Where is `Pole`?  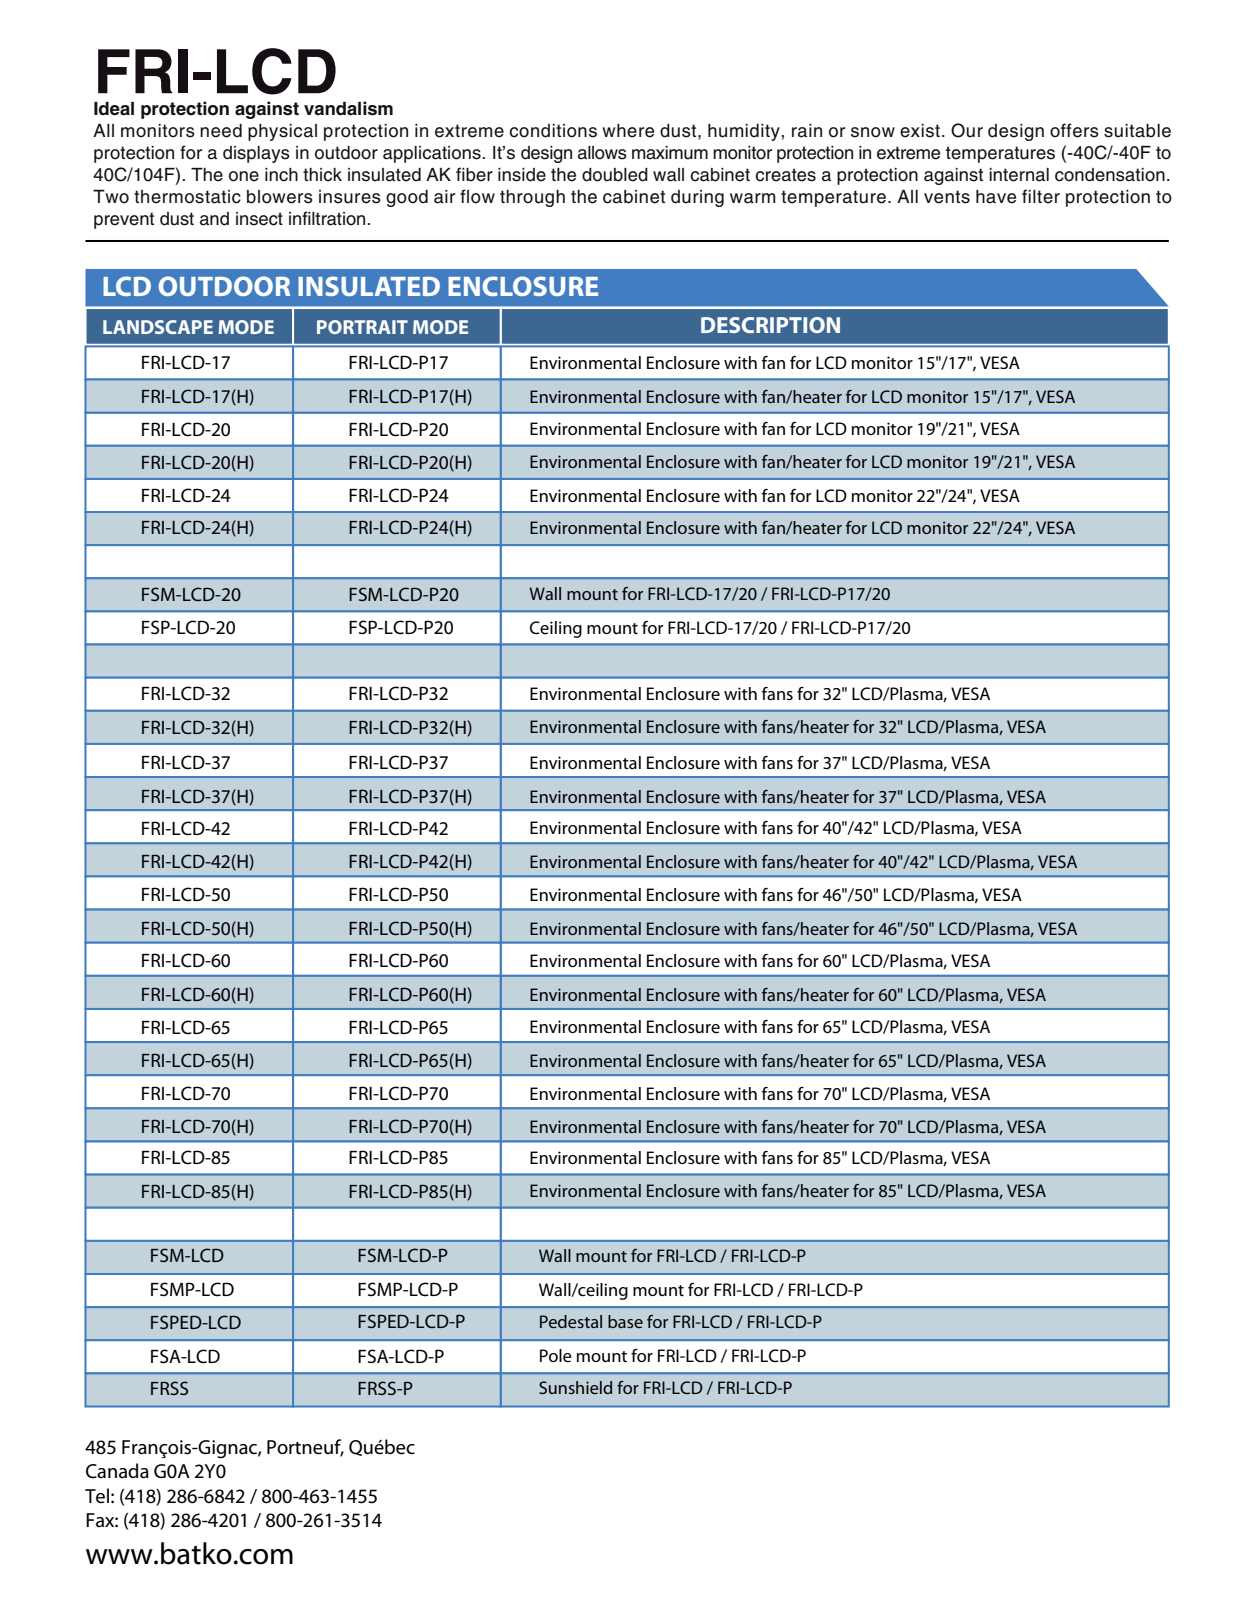
Pole is located at coordinates (556, 1356).
